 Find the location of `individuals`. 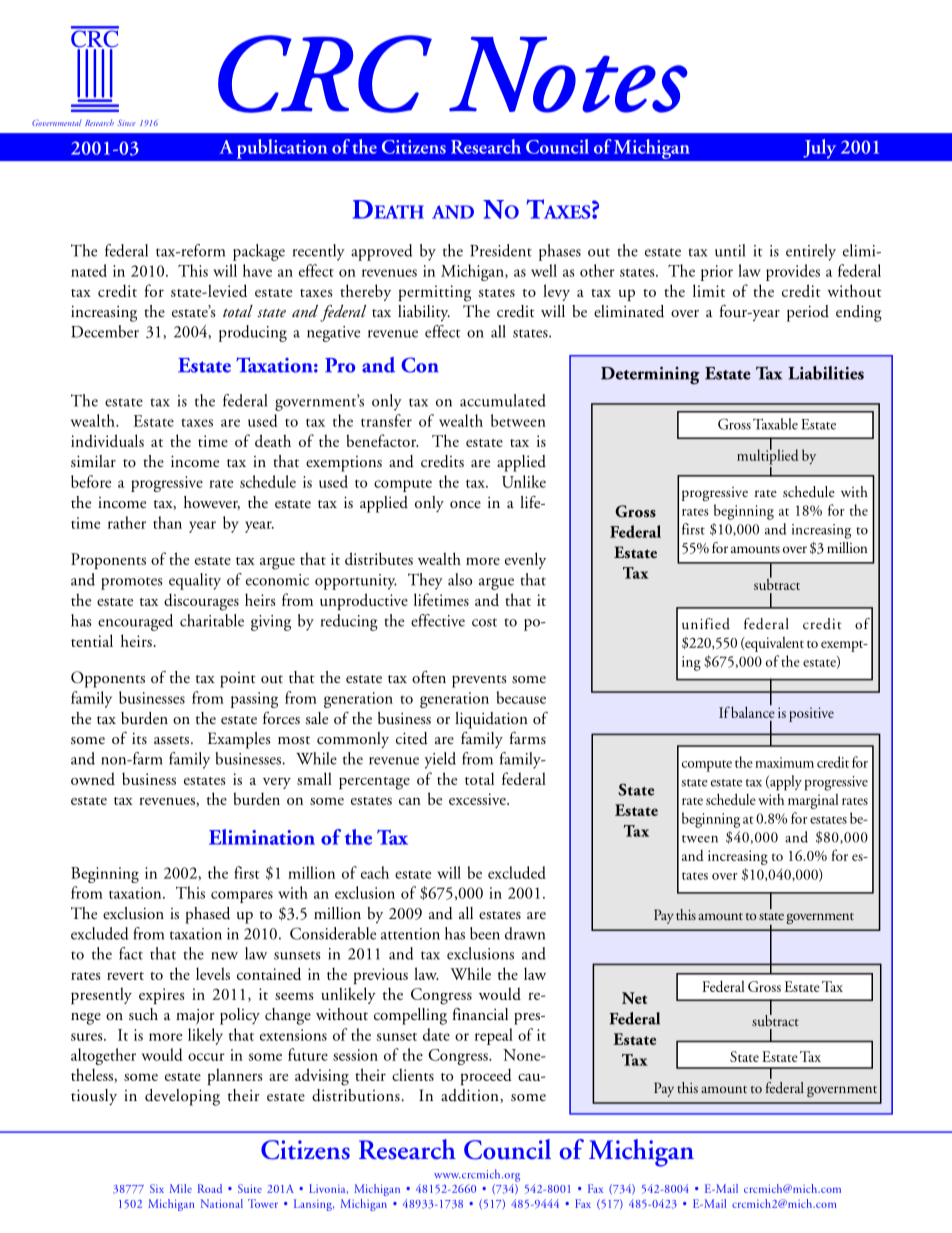

individuals is located at coordinates (107, 440).
